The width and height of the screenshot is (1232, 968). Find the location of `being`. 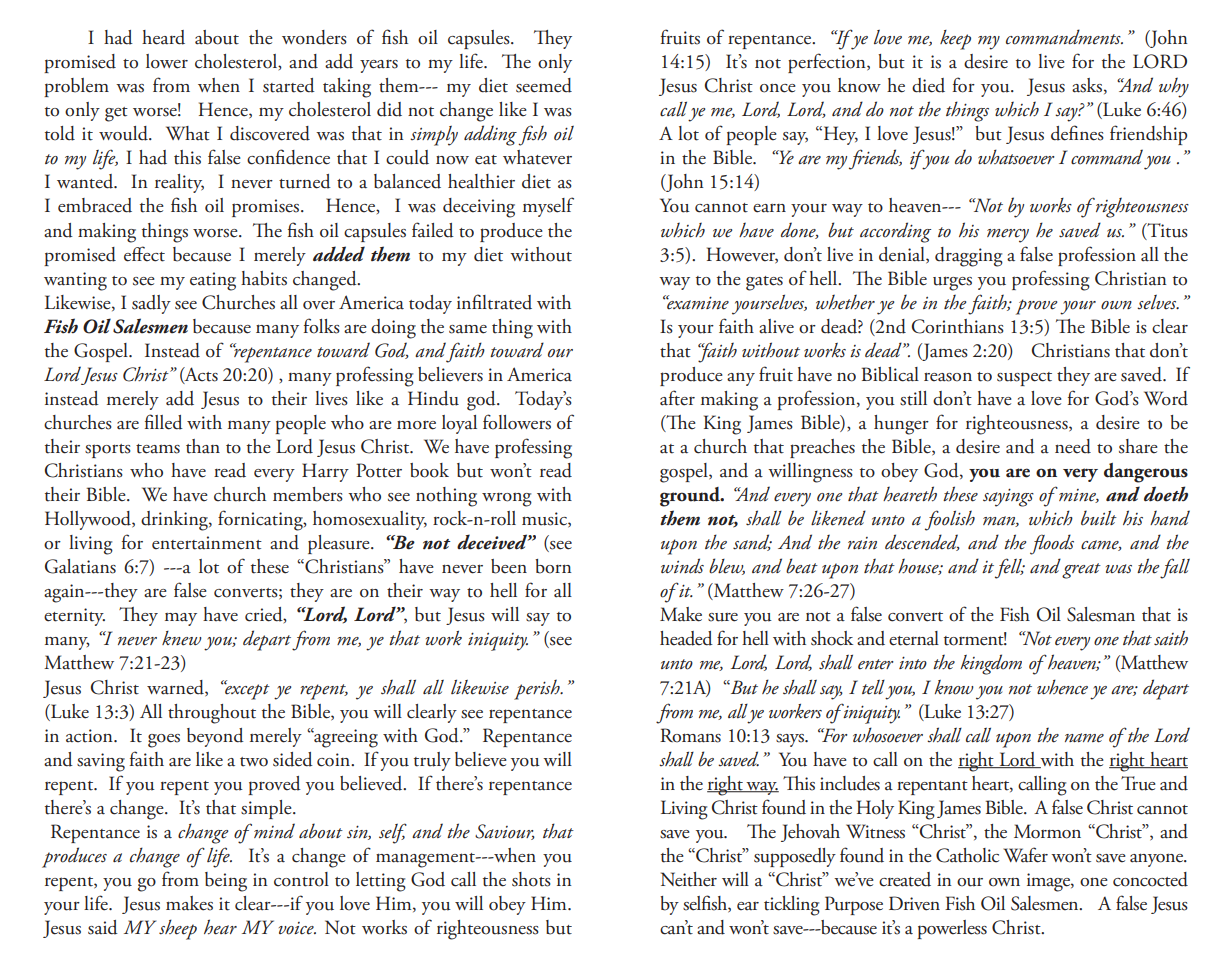

being is located at coordinates (226, 882).
